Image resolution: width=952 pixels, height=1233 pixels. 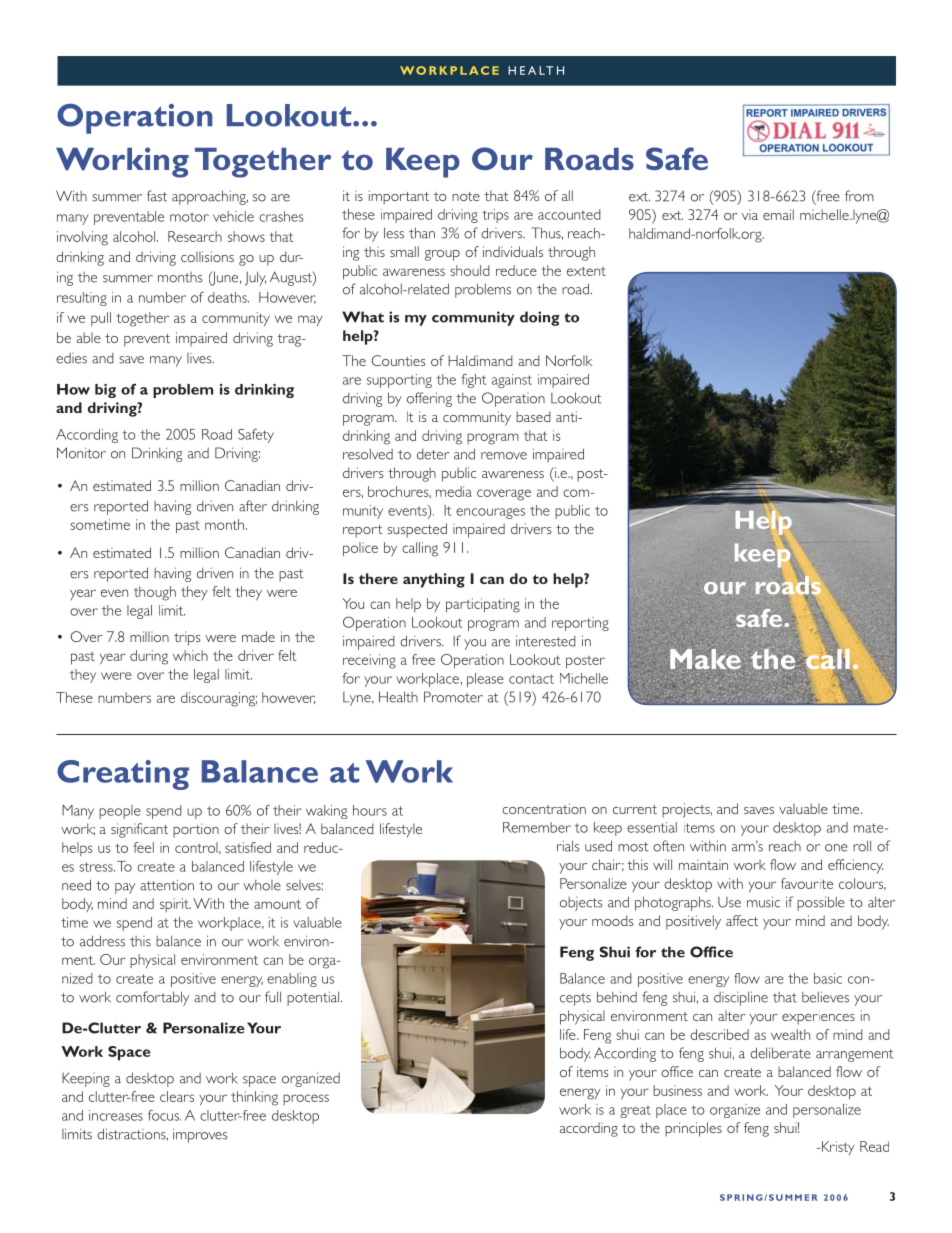 I want to click on Make, so click(x=705, y=659).
